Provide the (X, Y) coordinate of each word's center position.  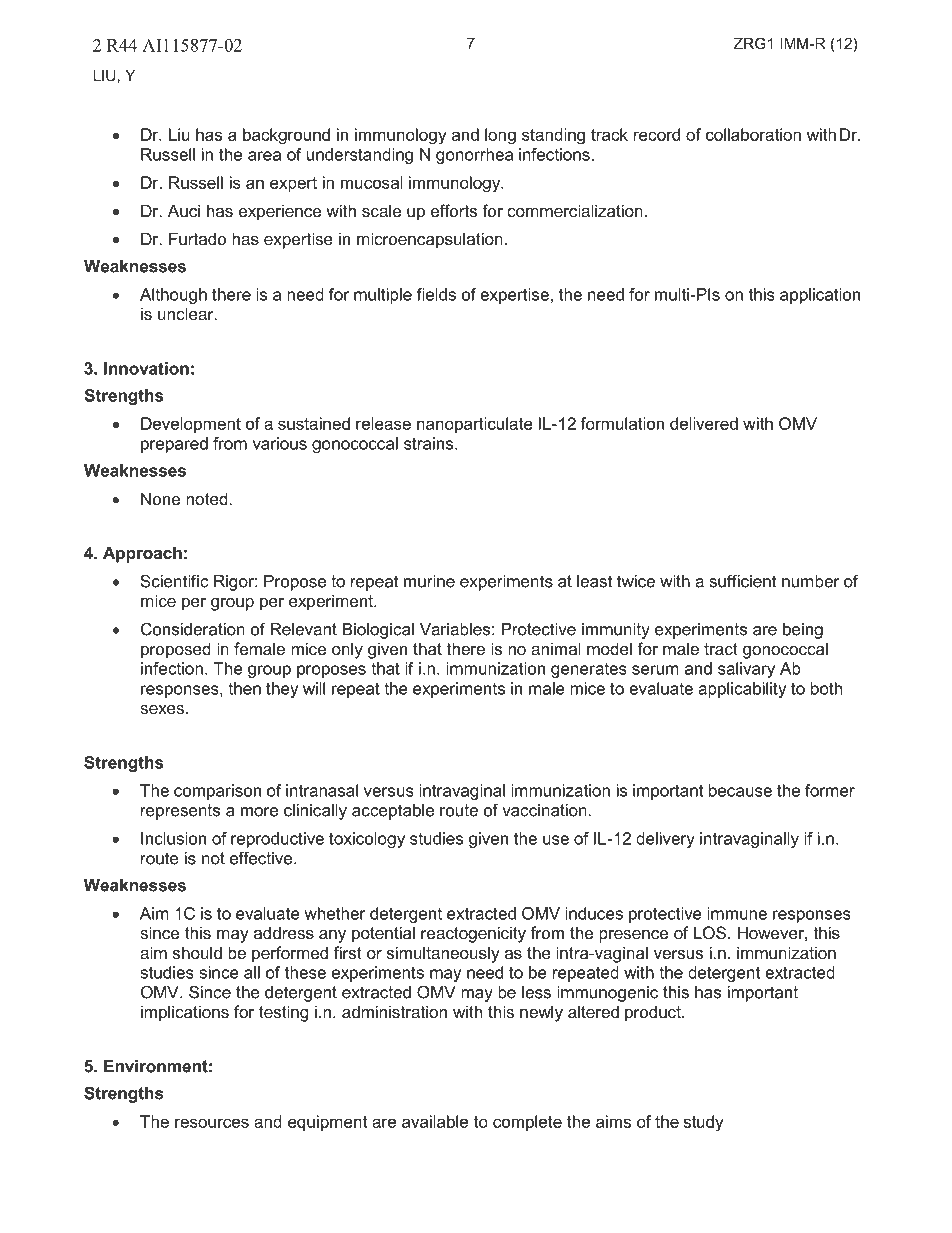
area (264, 156)
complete (527, 1123)
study (703, 1123)
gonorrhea (474, 156)
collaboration (753, 134)
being (803, 631)
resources (212, 1123)
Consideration (193, 629)
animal (556, 648)
